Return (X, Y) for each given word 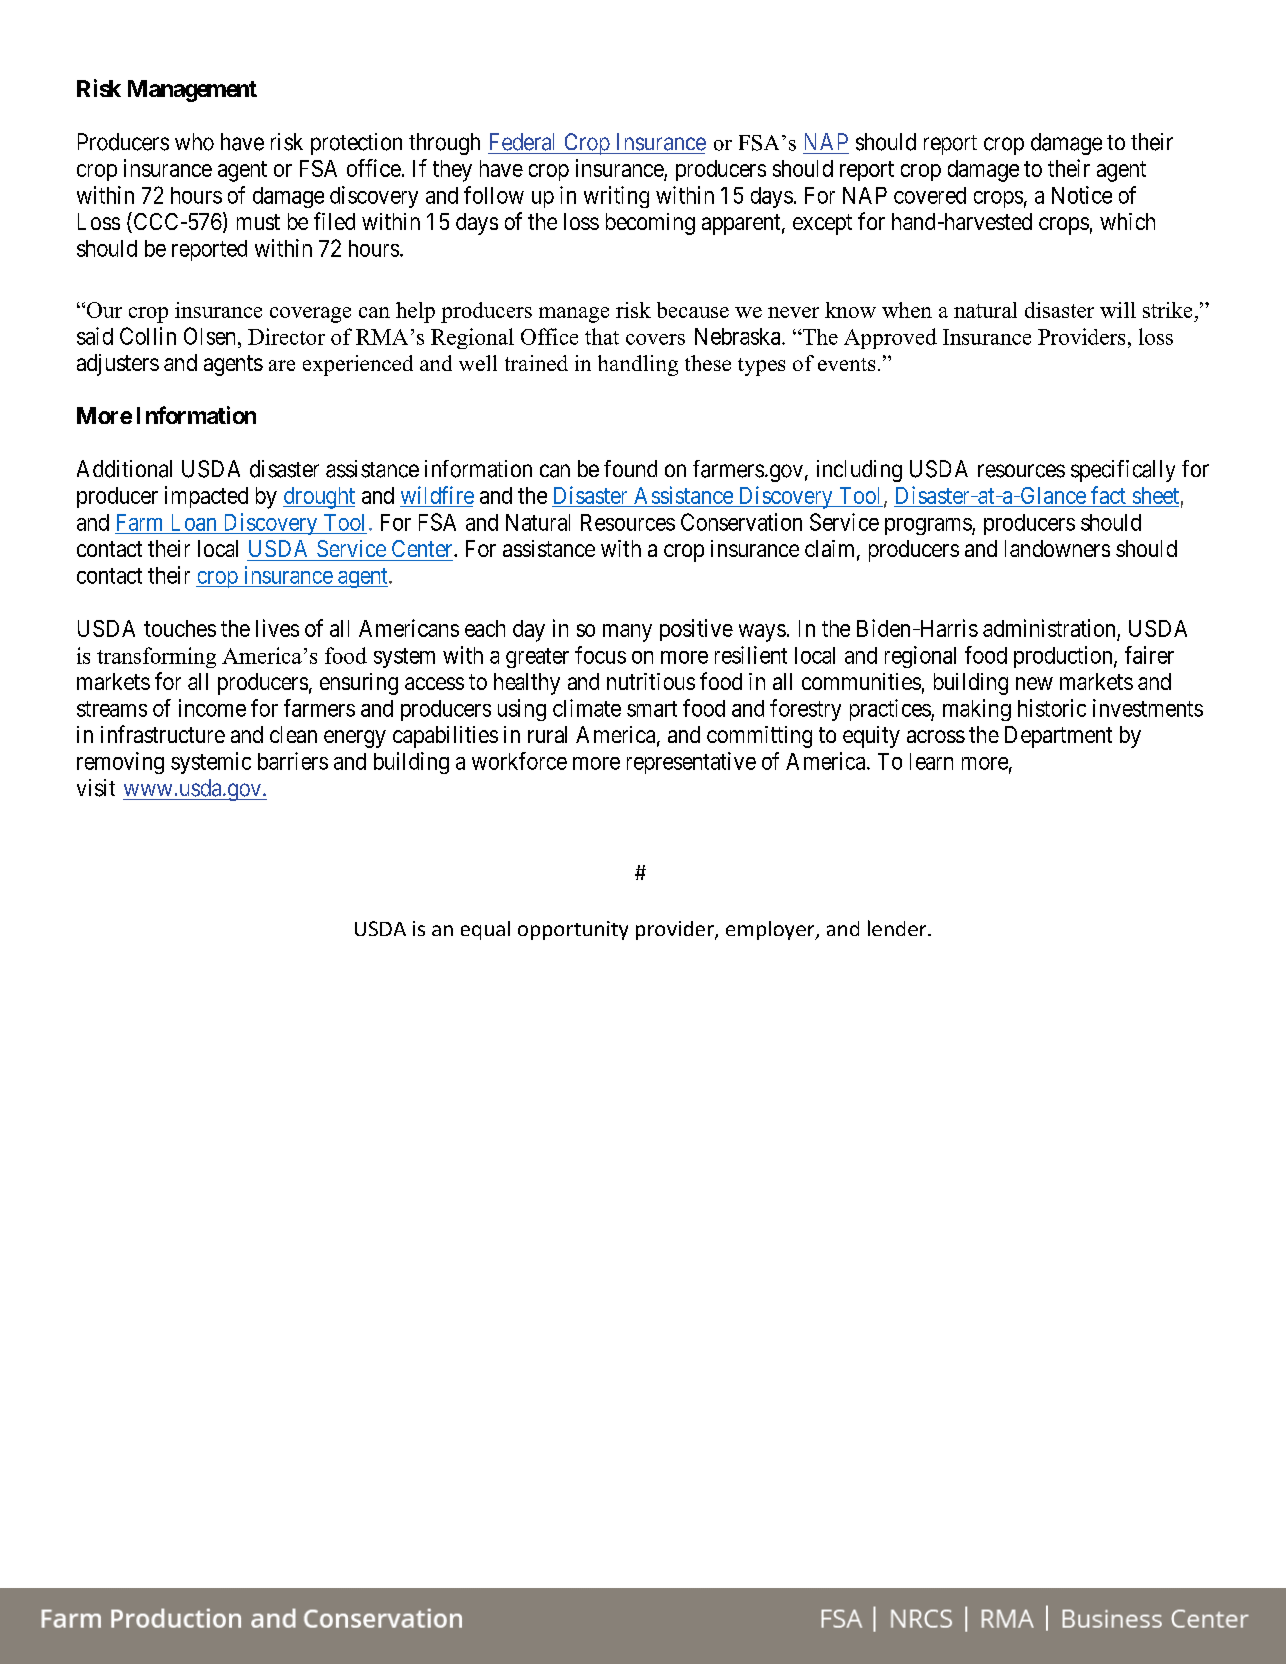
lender (898, 928)
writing (616, 197)
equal (485, 930)
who (194, 142)
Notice (1082, 195)
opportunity (573, 930)
